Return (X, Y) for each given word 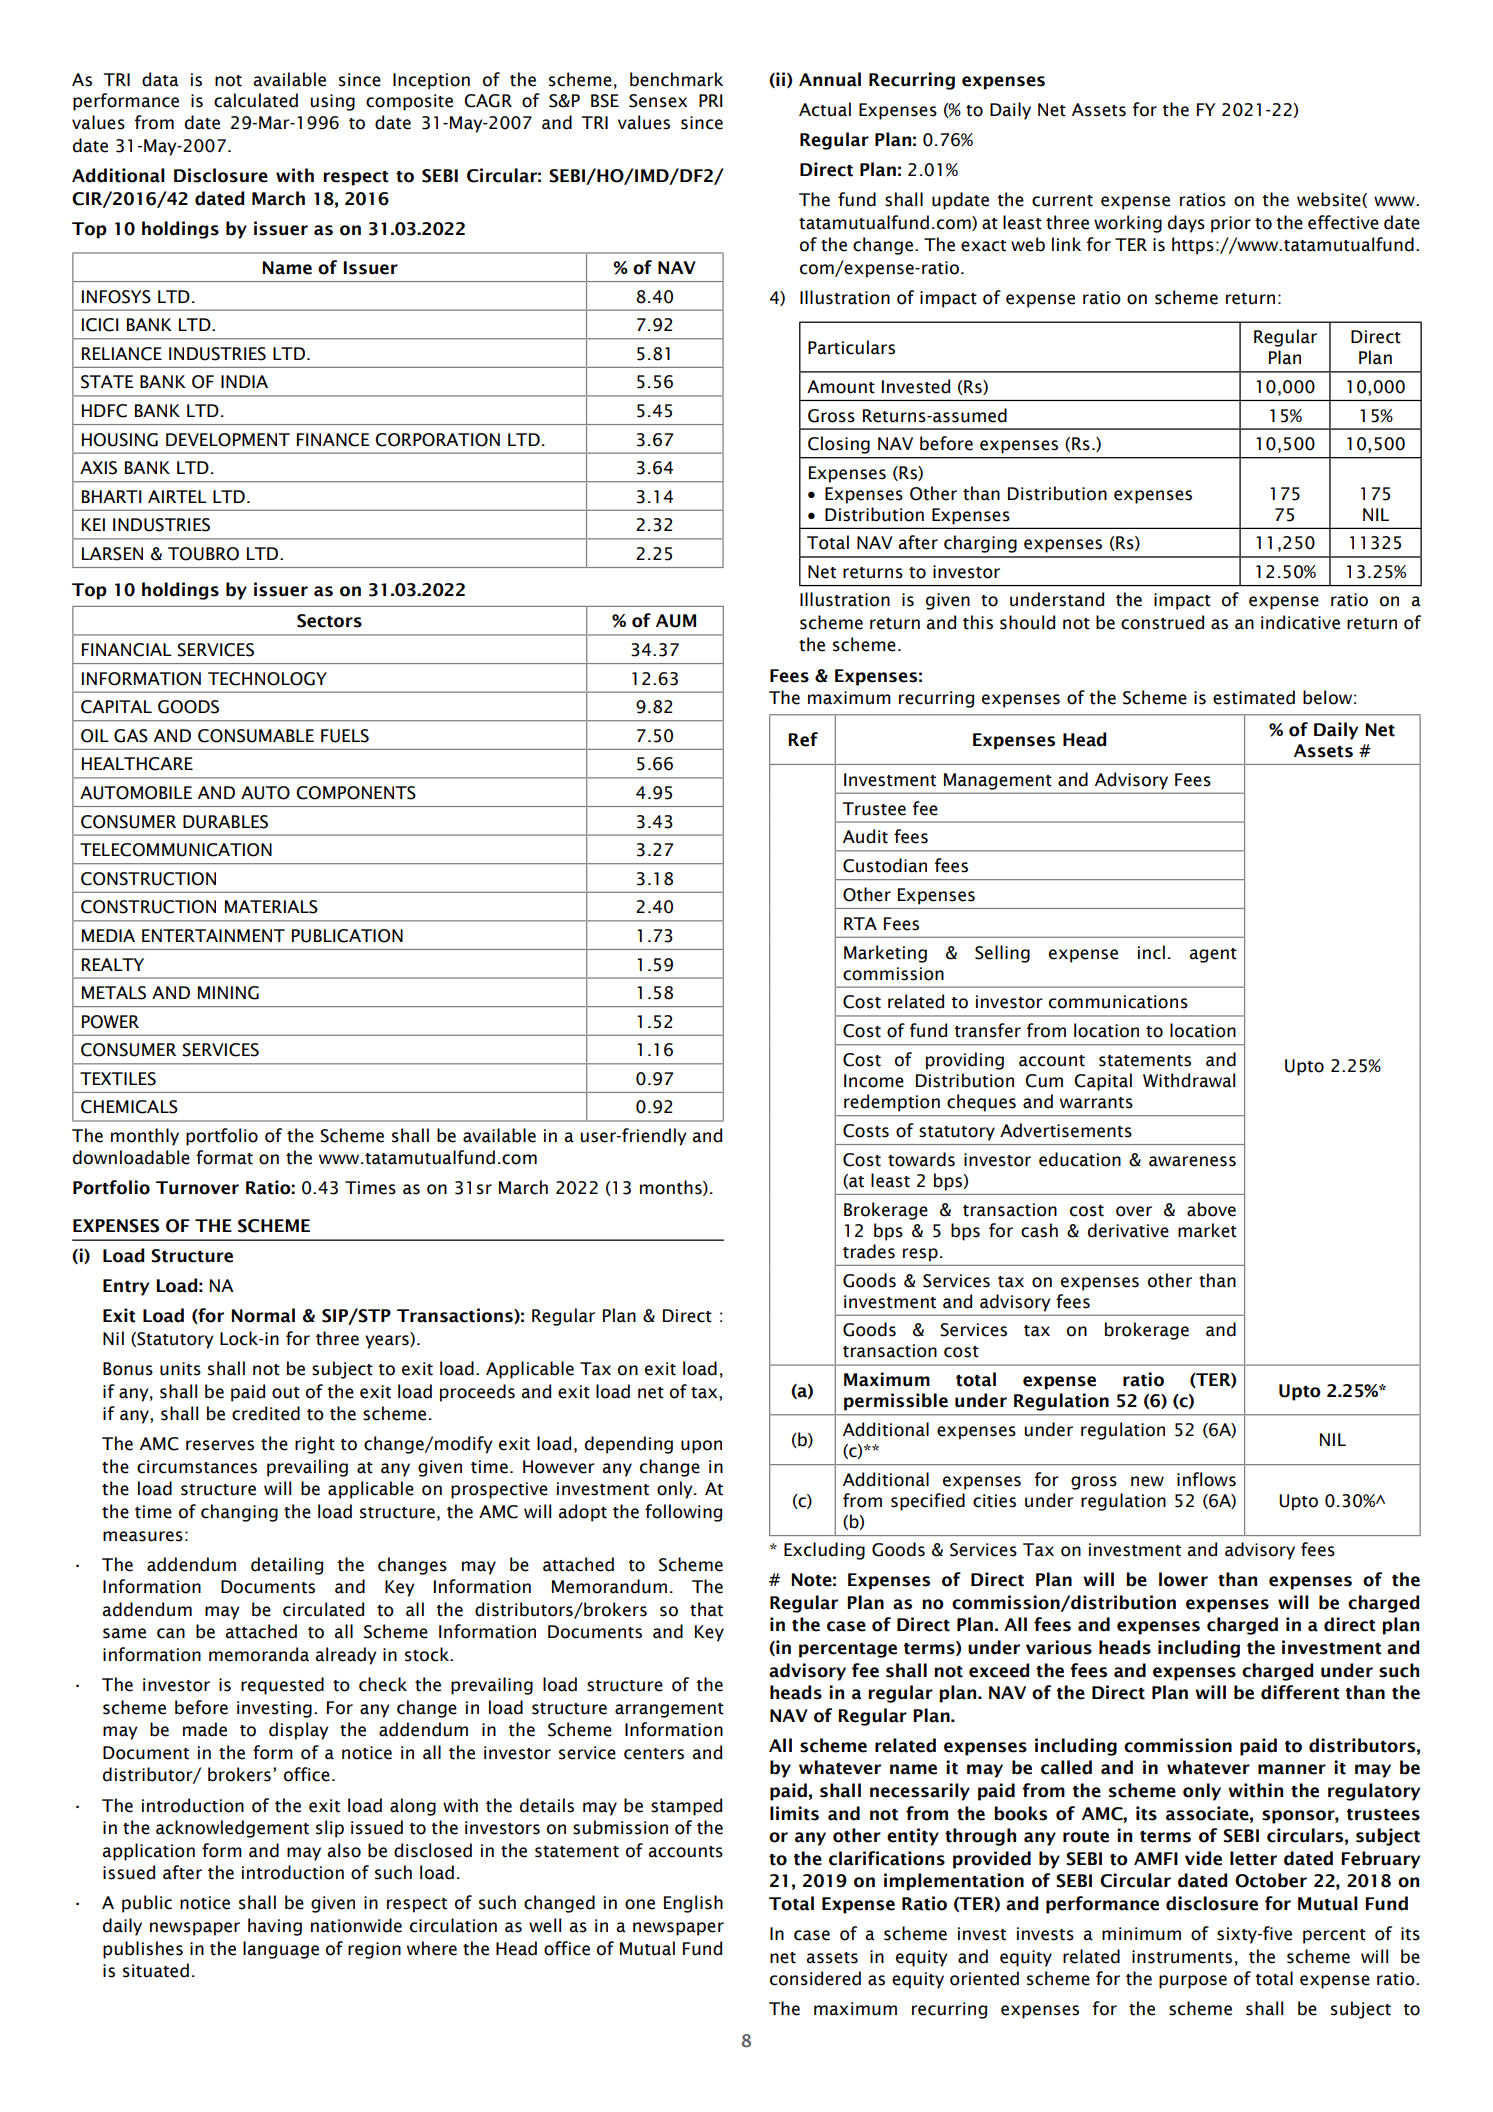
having (275, 1927)
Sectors (329, 621)
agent (1213, 955)
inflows (1206, 1479)
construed (1162, 622)
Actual (825, 109)
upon (701, 1447)
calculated (256, 100)
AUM (676, 621)
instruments (1182, 1957)
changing (239, 1513)
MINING (228, 993)
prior (1231, 224)
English (693, 1904)
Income (874, 1081)
